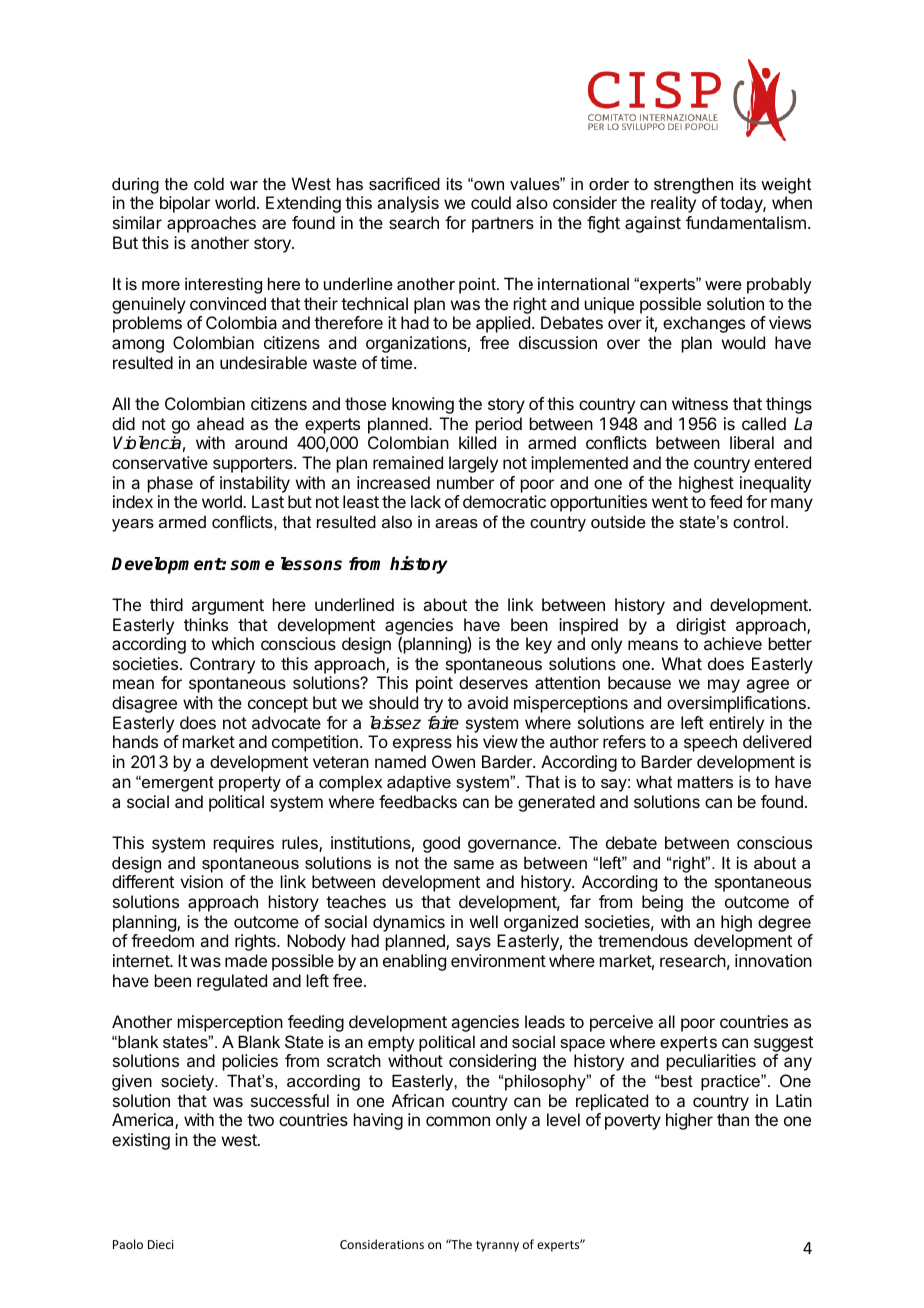 This image has height=1308, width=924. What do you see at coordinates (497, 1246) in the image?
I see `tyranny` at bounding box center [497, 1246].
